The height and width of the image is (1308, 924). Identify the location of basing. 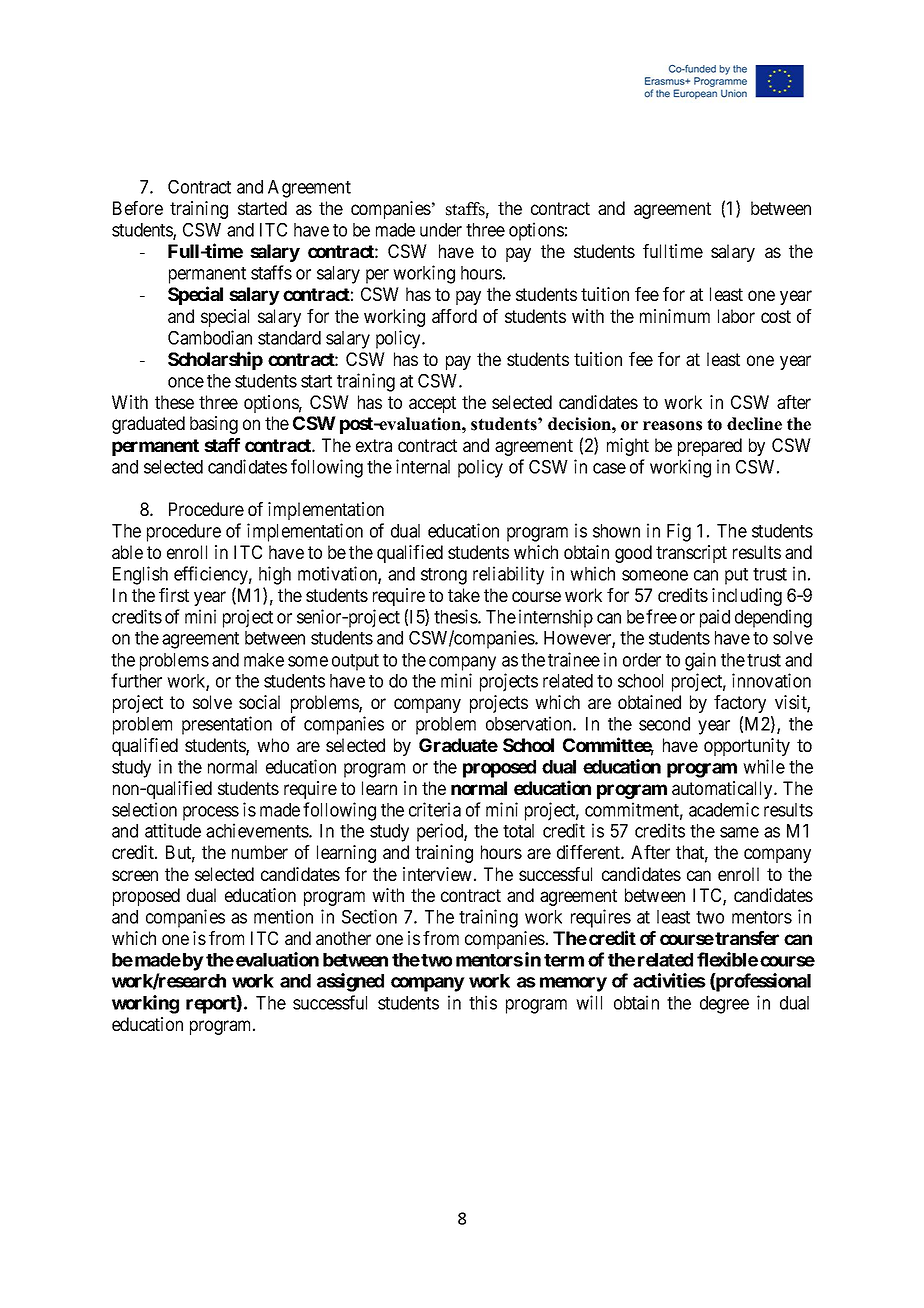
(214, 425).
